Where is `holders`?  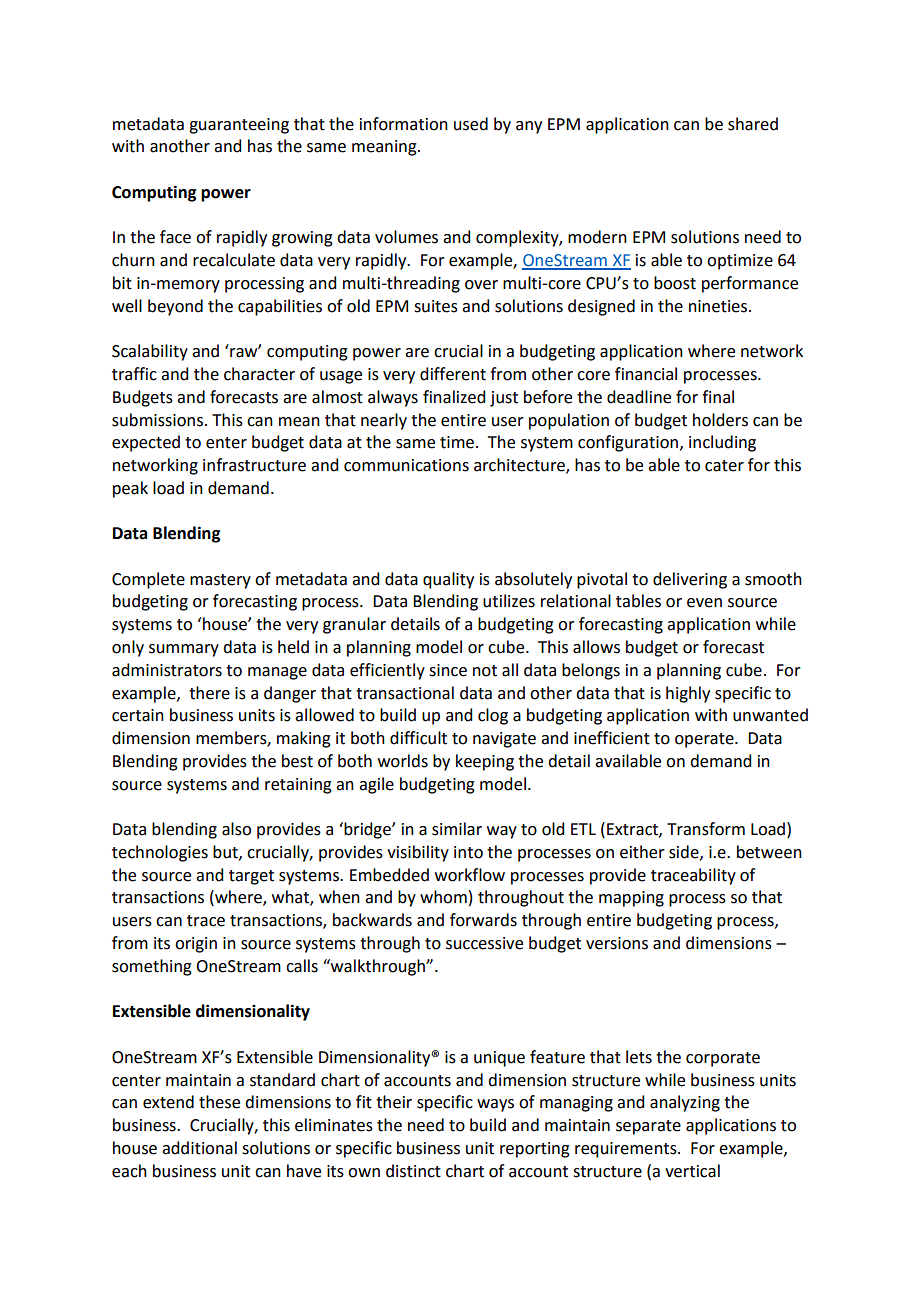
holders is located at coordinates (720, 420).
